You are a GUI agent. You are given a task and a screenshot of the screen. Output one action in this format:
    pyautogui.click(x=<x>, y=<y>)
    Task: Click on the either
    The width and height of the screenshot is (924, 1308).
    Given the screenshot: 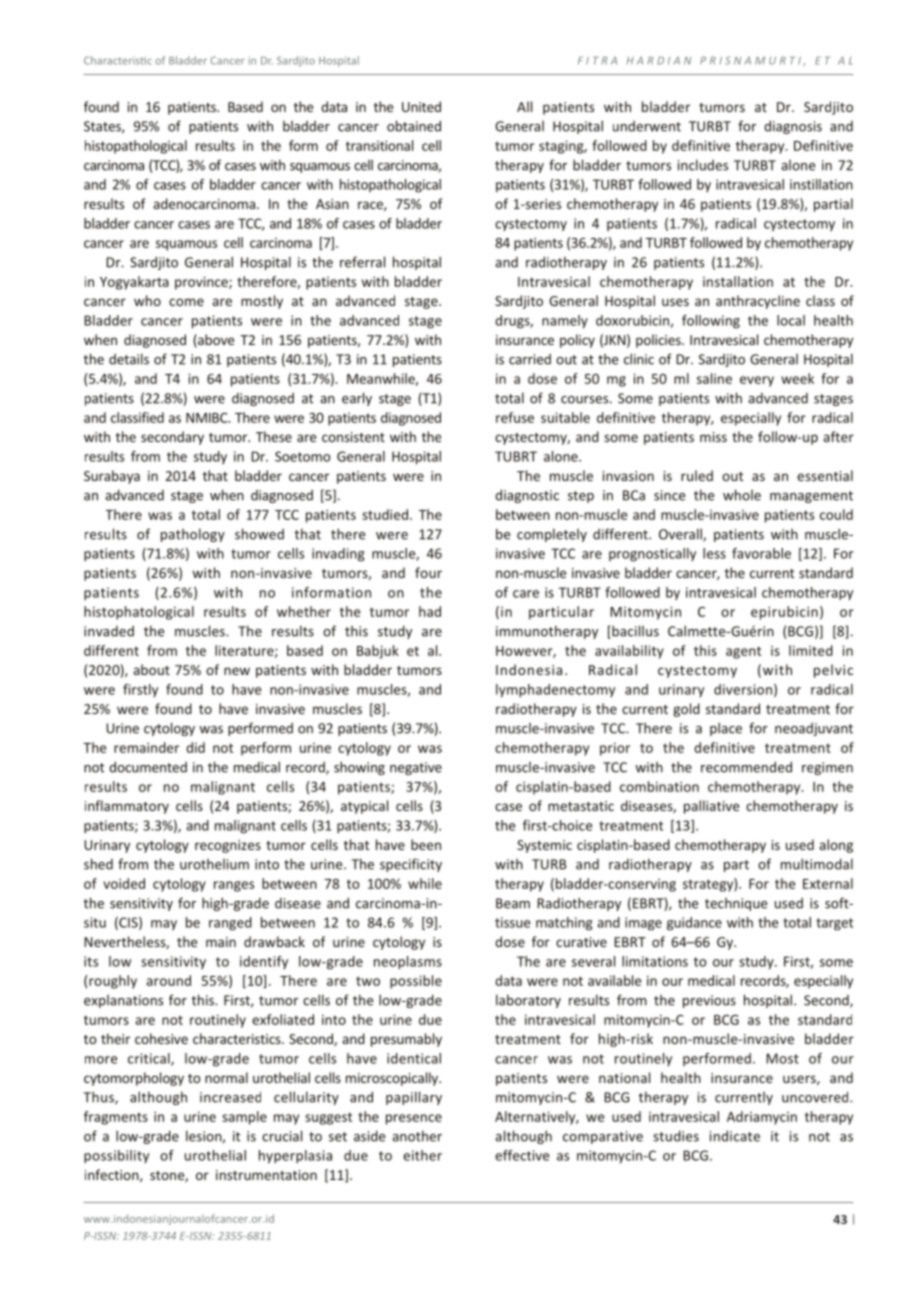 What is the action you would take?
    pyautogui.click(x=422, y=1155)
